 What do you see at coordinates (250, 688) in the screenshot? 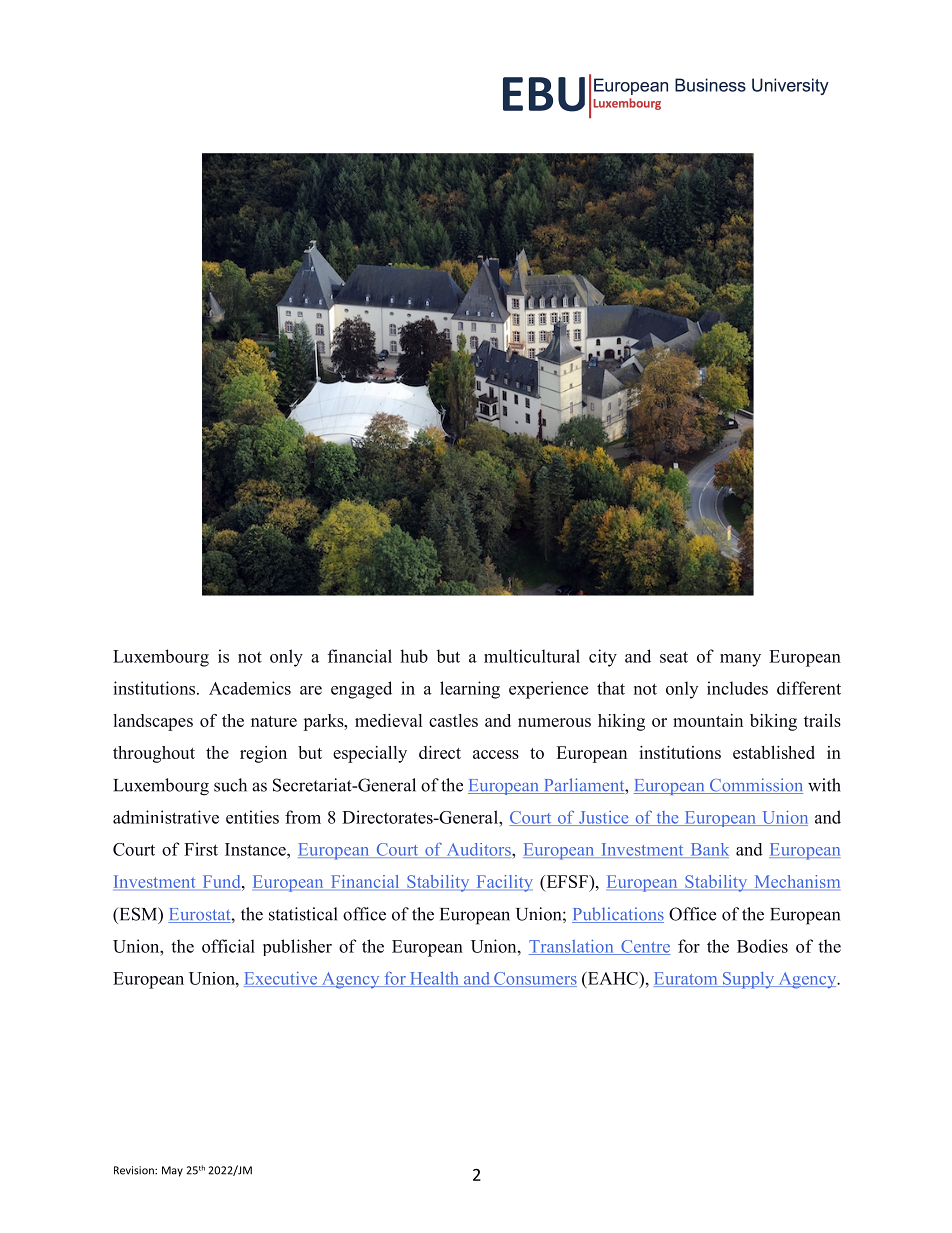
I see `Academics` at bounding box center [250, 688].
